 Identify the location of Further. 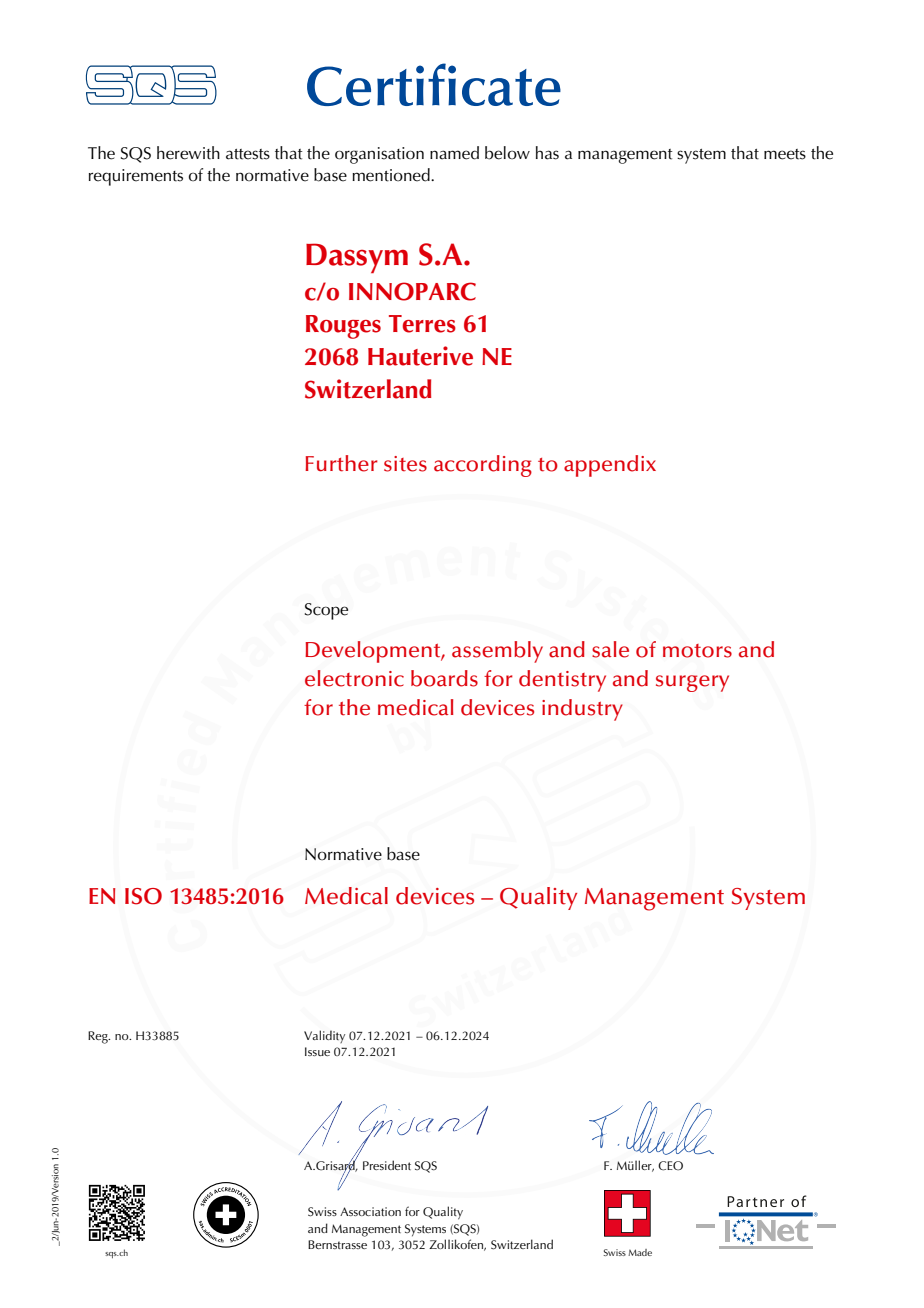
(341, 463).
